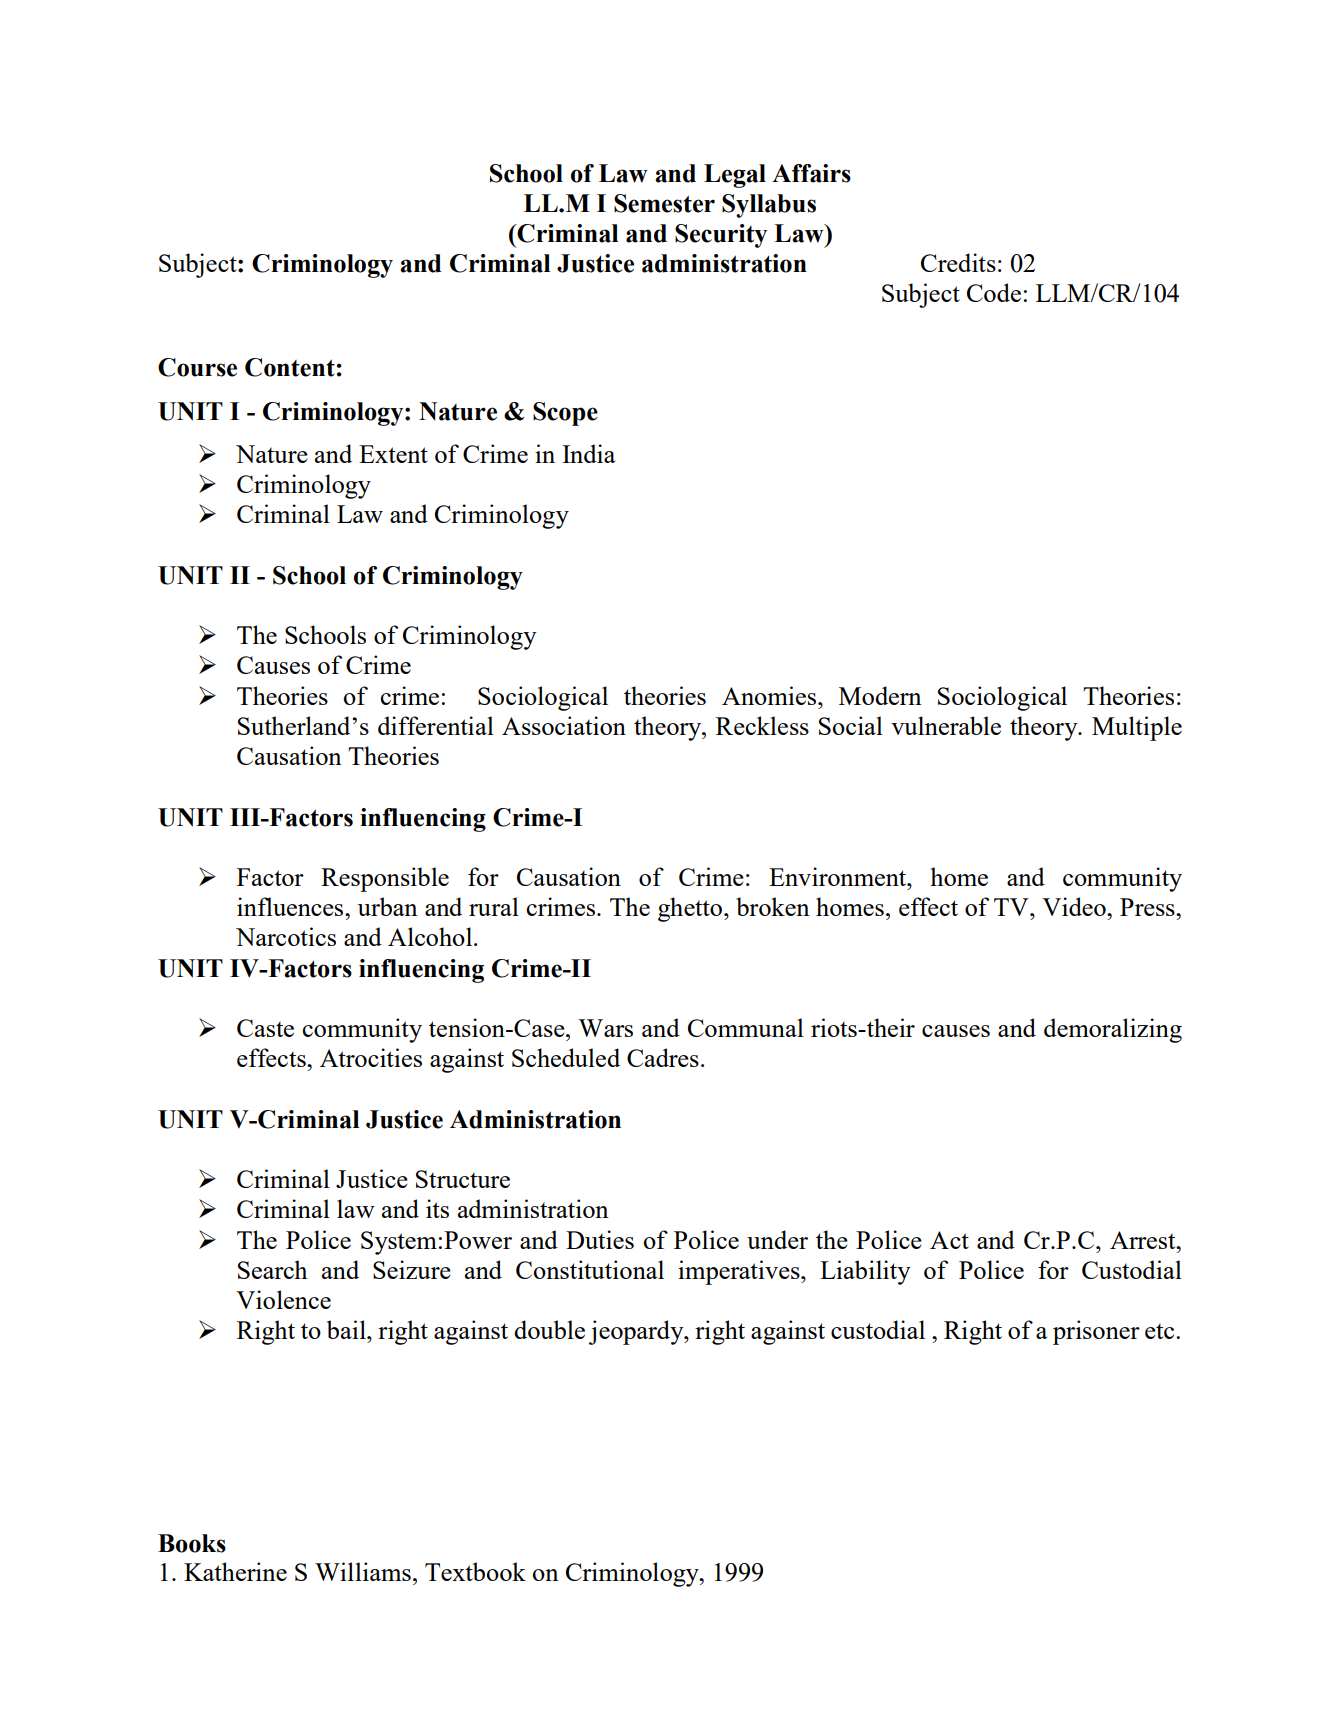 Image resolution: width=1341 pixels, height=1735 pixels. I want to click on Williams, so click(363, 1571).
